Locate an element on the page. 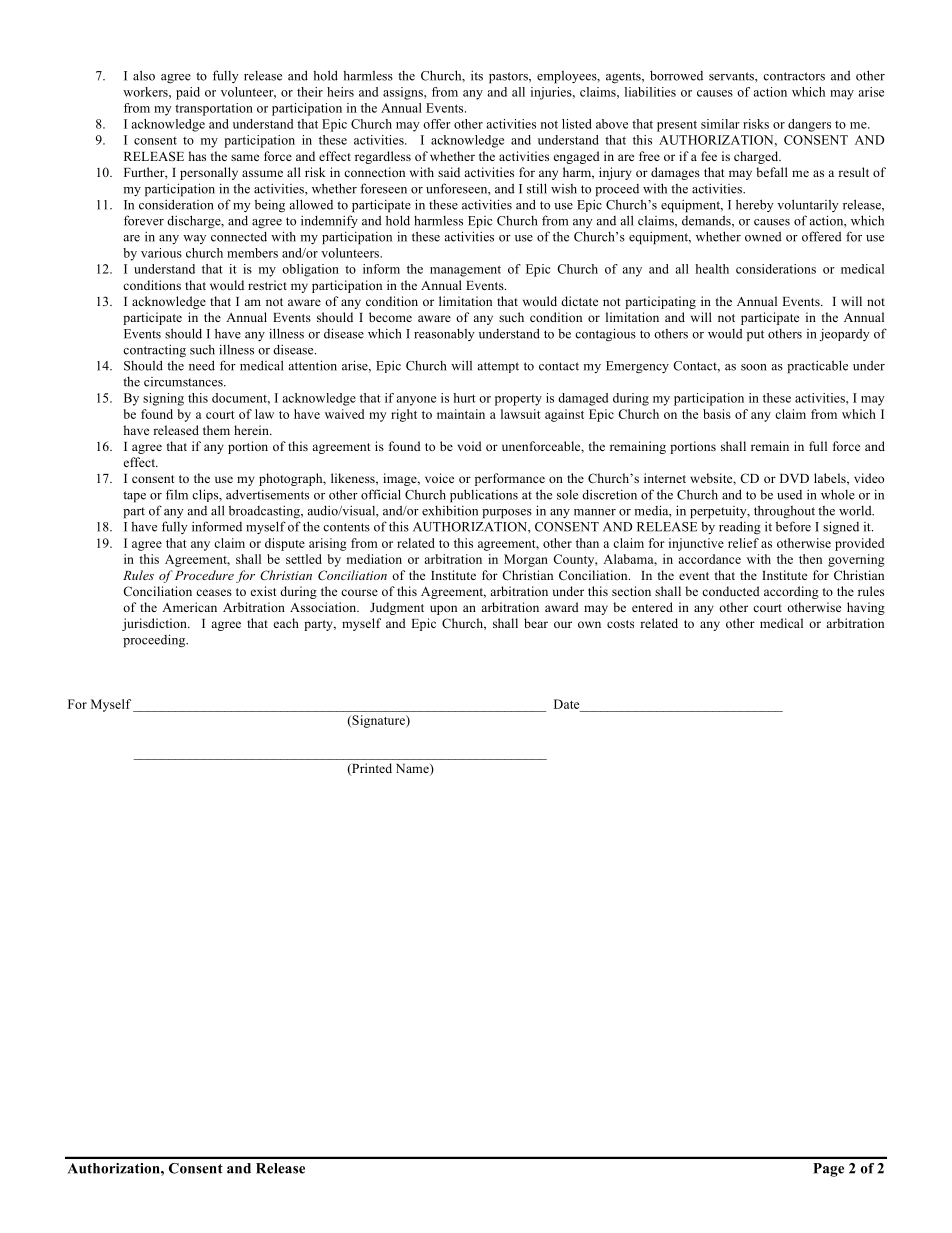 The height and width of the page is (1233, 952). attempt is located at coordinates (498, 367).
